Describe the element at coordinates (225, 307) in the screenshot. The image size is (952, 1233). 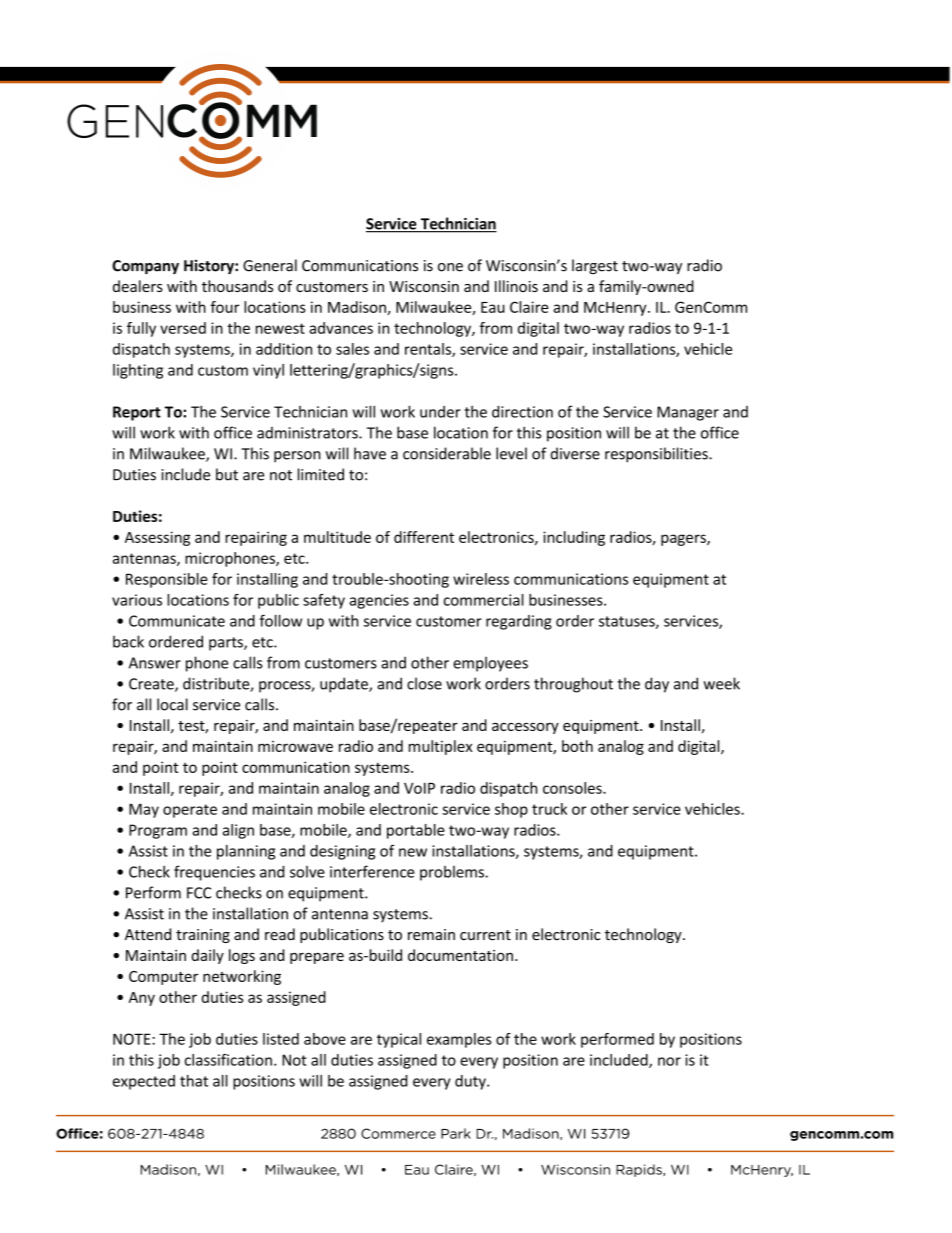
I see `four` at that location.
